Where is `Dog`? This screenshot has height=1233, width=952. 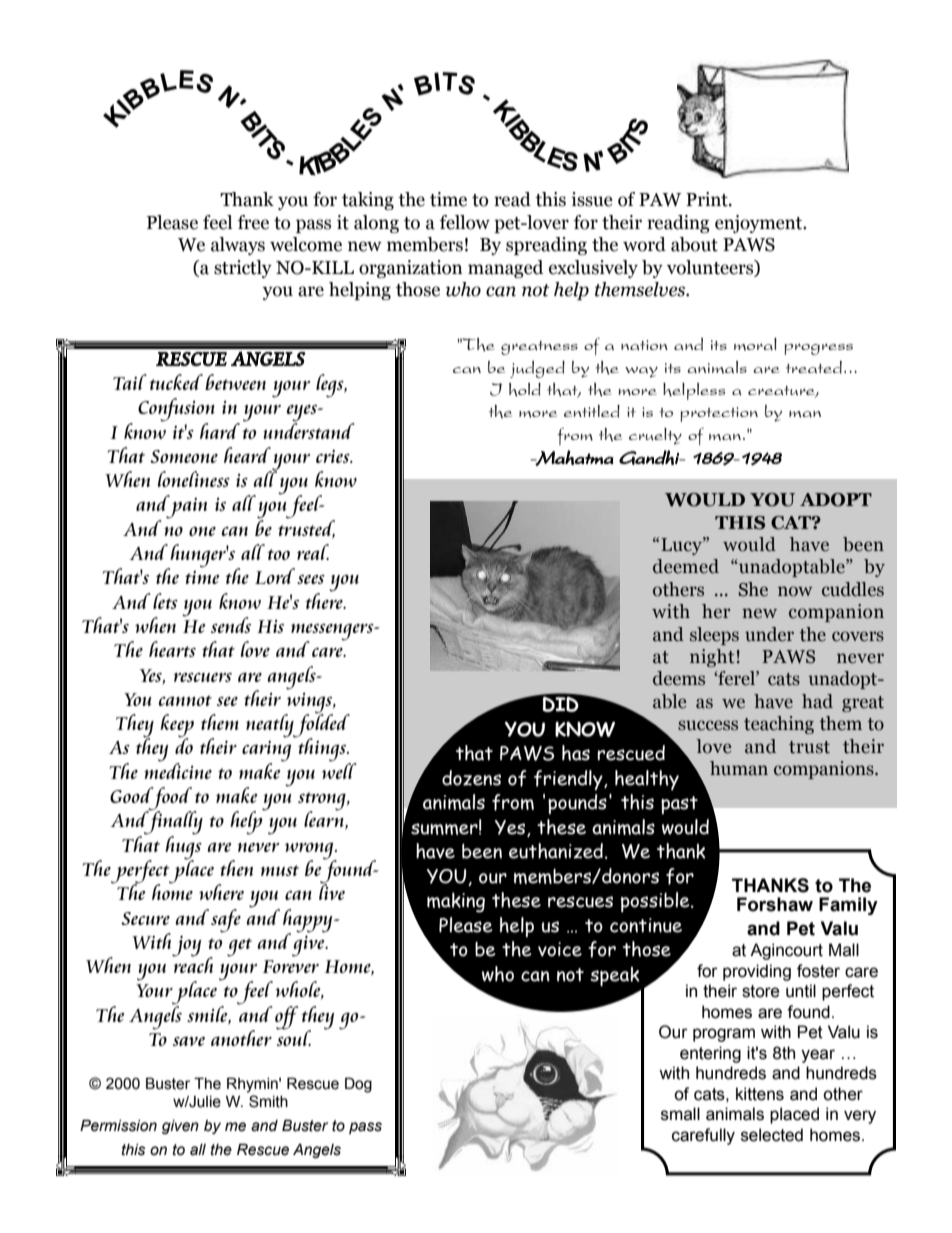
Dog is located at coordinates (358, 1085).
